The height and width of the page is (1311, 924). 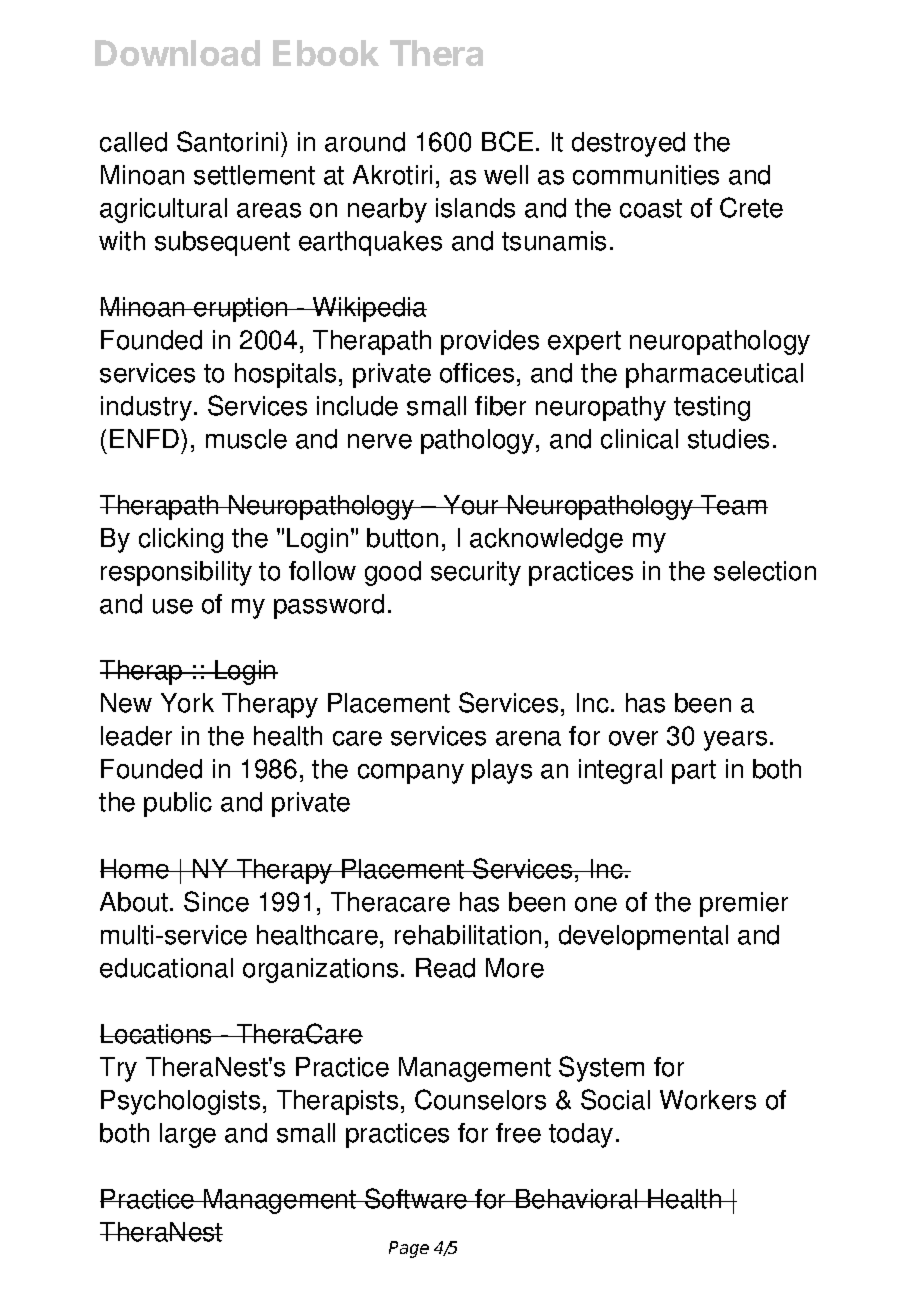 I want to click on destroyed, so click(x=628, y=144).
